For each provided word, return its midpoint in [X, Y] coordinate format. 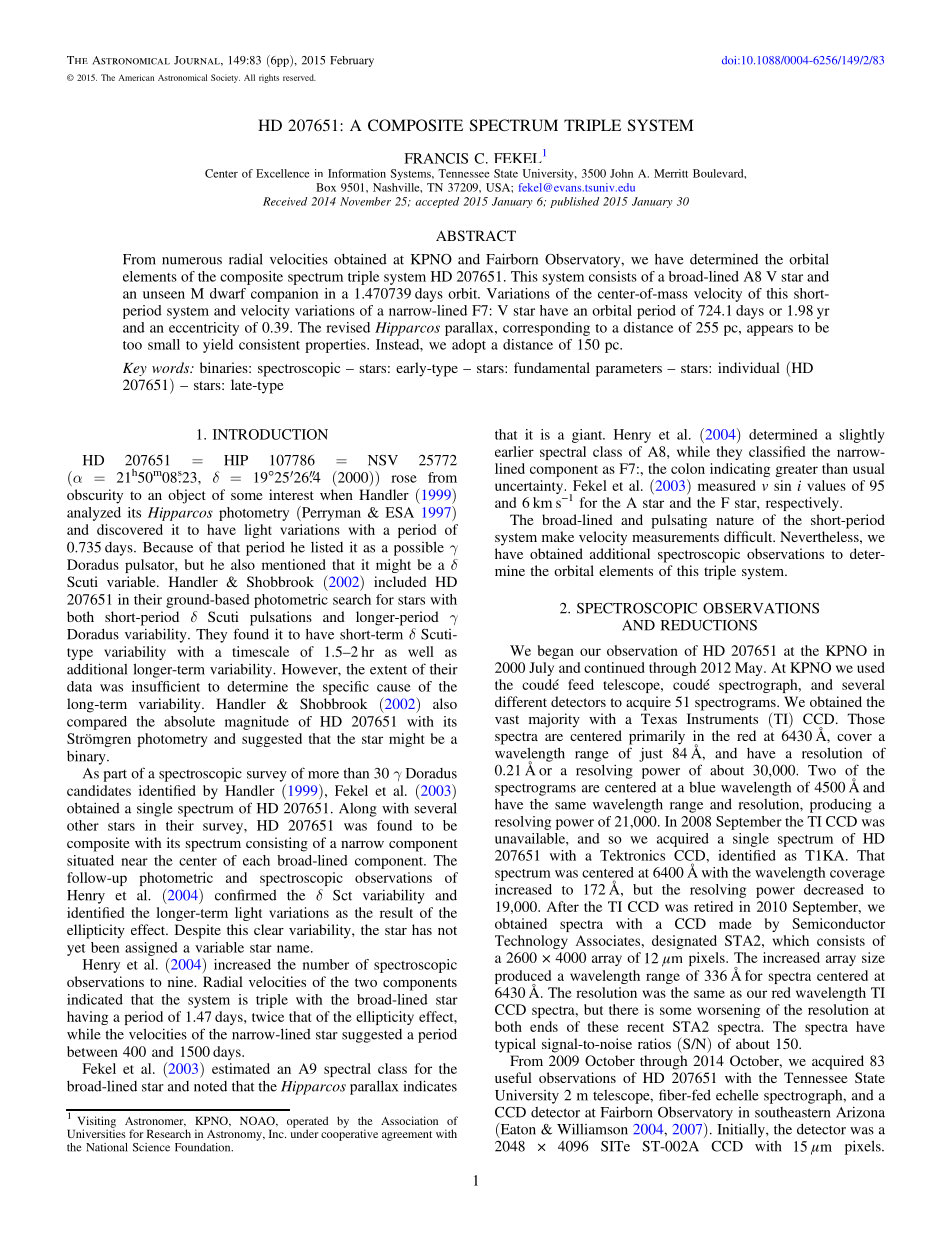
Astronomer [155, 1122]
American [136, 77]
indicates [430, 1086]
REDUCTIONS [709, 625]
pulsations [281, 618]
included [400, 581]
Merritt [671, 173]
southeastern [792, 1112]
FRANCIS [436, 158]
